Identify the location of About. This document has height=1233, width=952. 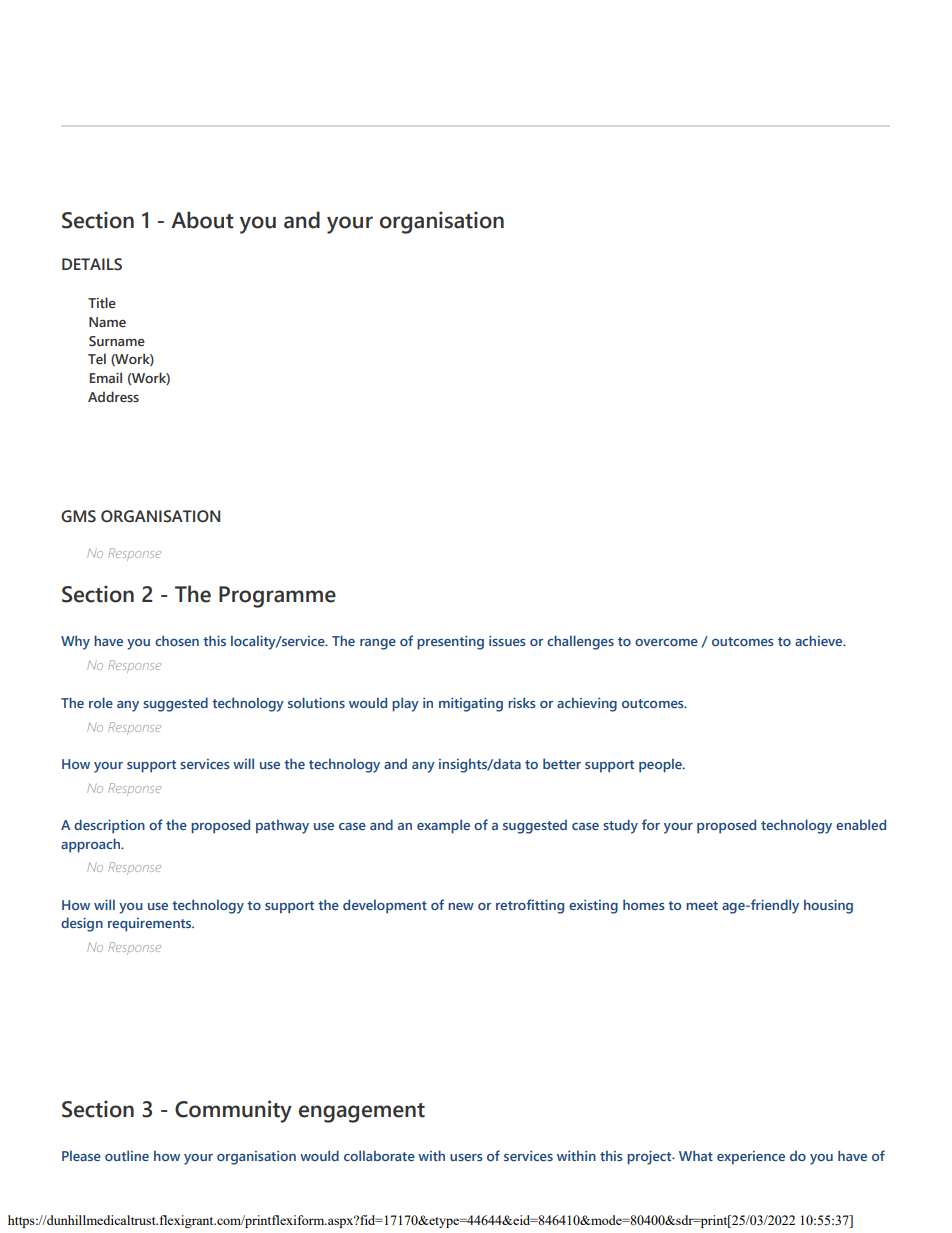
(202, 220).
